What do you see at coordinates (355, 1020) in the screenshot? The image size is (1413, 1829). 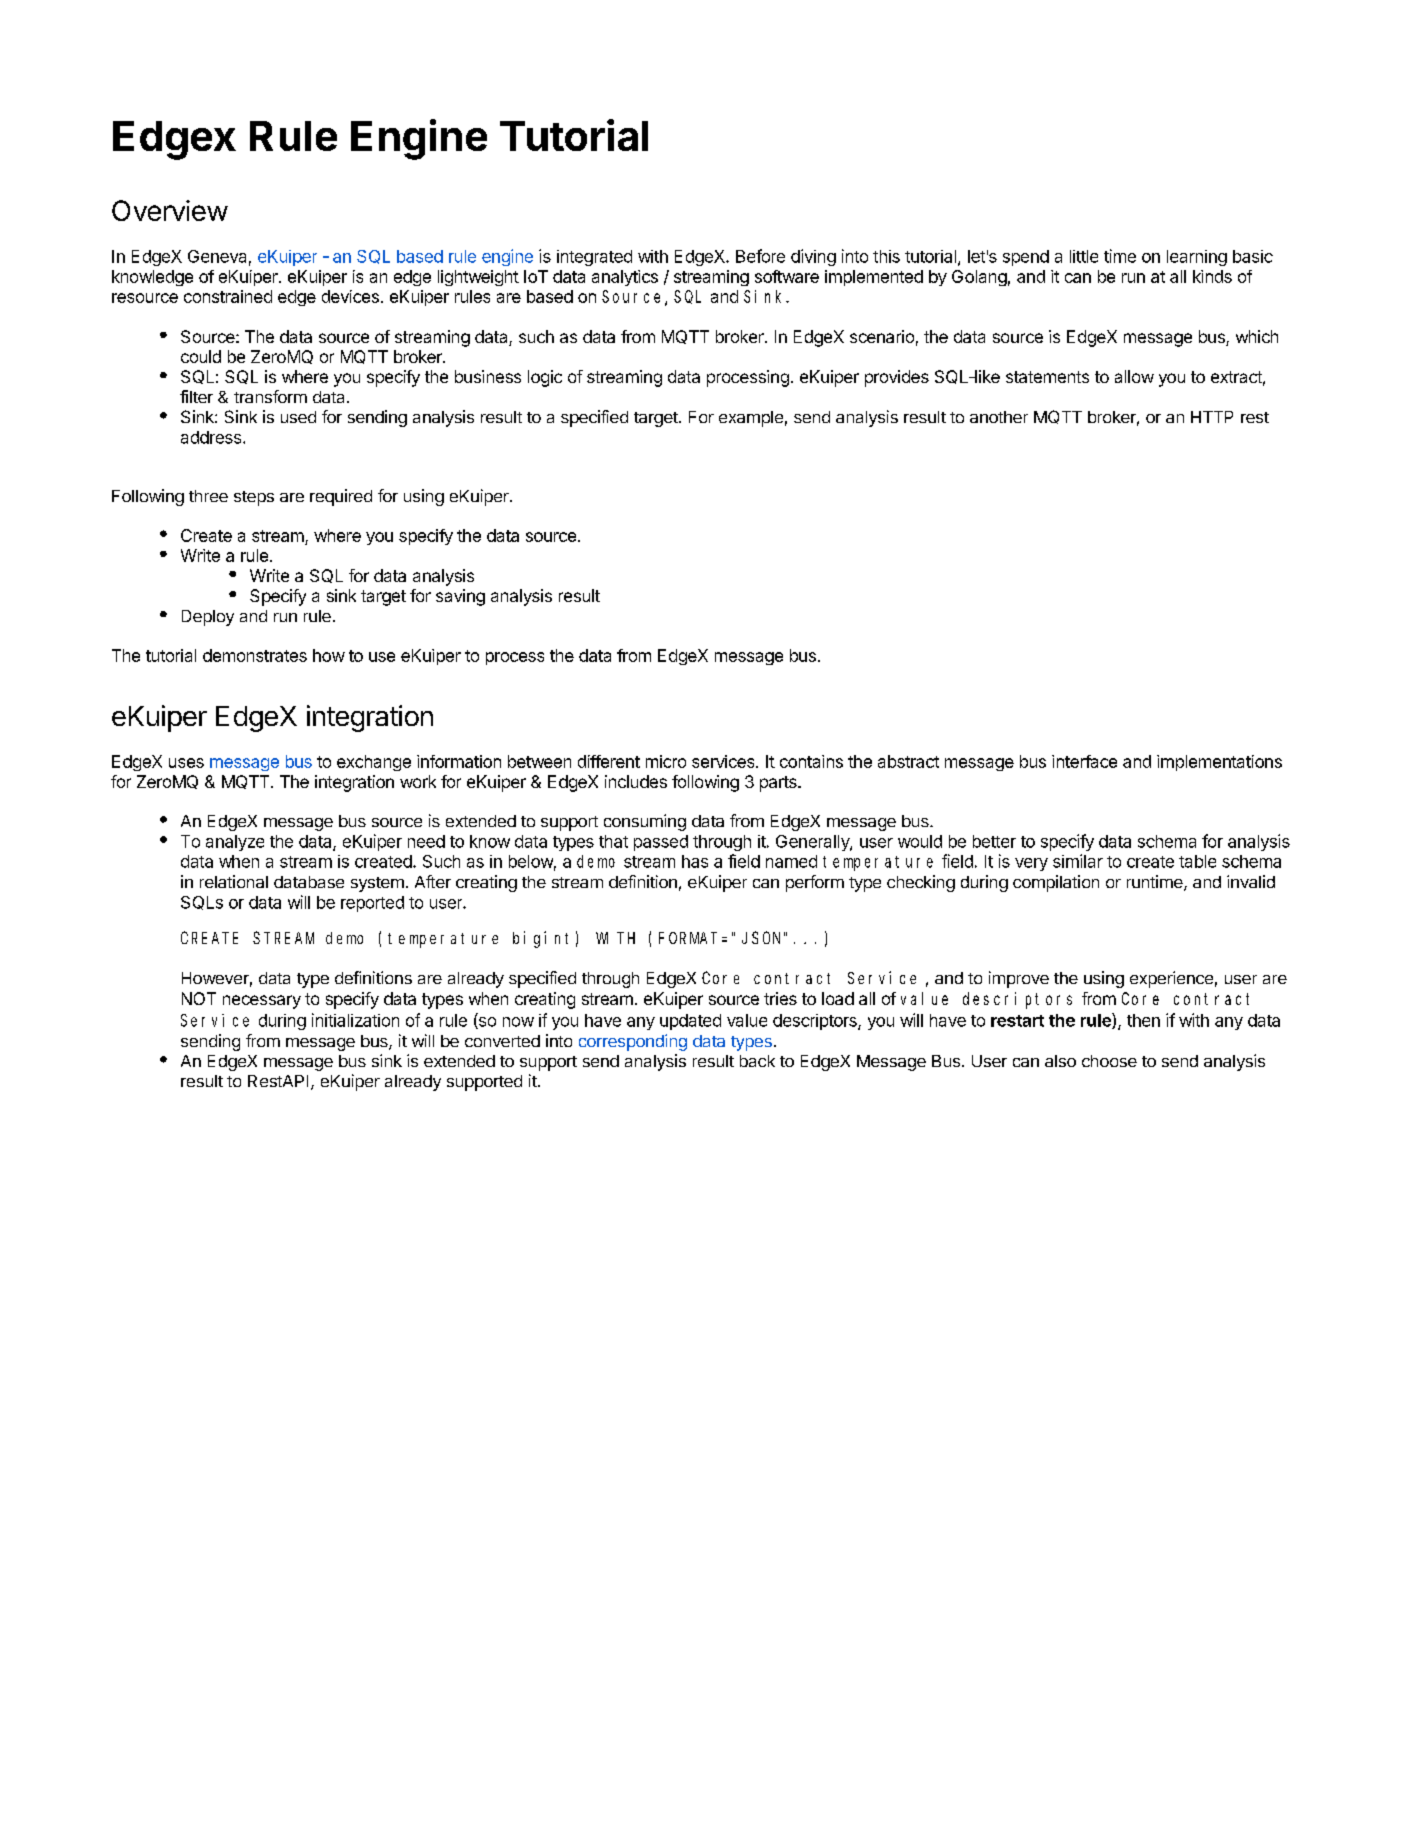 I see `initialization` at bounding box center [355, 1020].
